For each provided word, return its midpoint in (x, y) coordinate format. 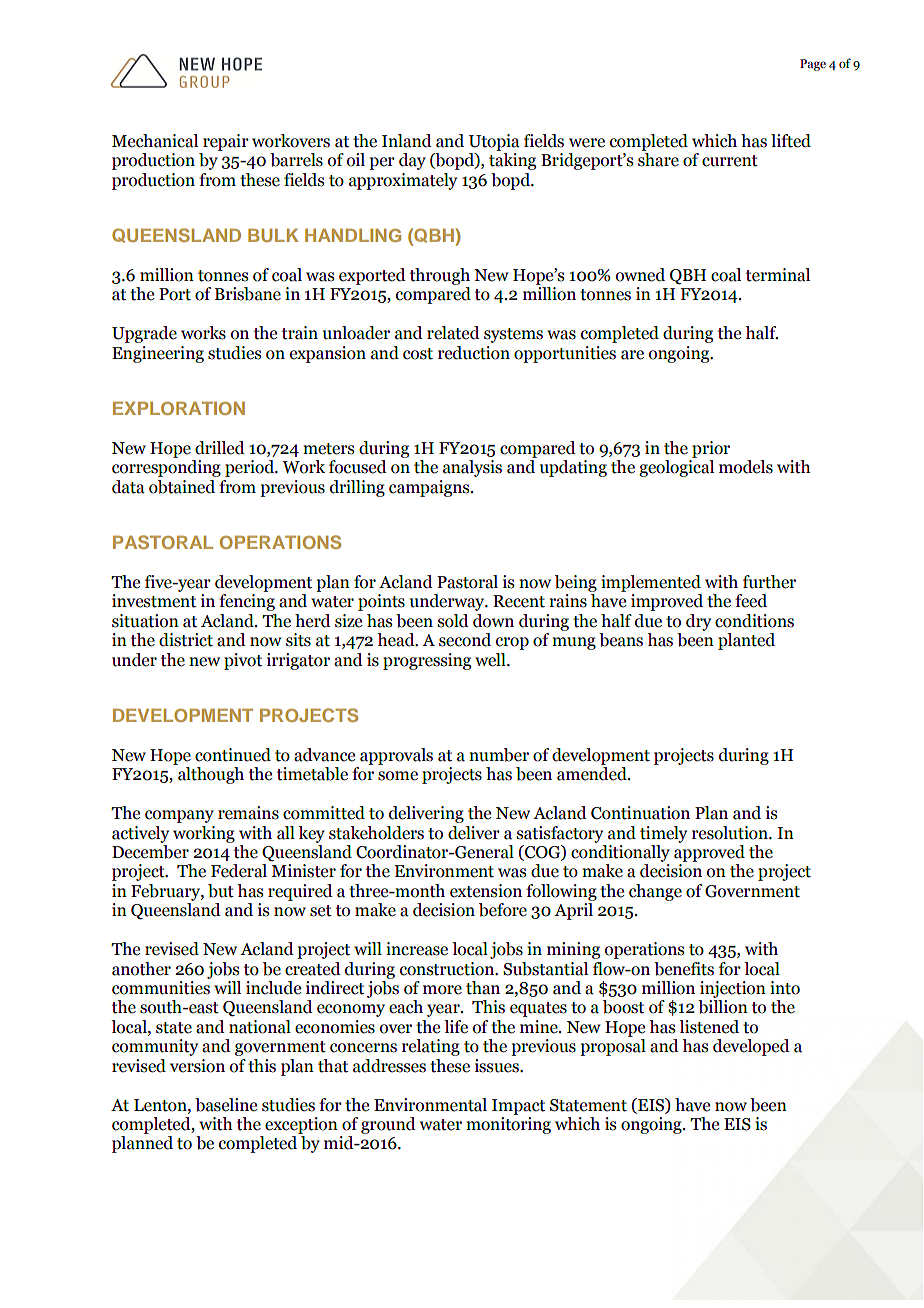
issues (498, 1066)
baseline (226, 1105)
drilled (220, 448)
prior (711, 449)
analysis (472, 468)
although (211, 775)
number (499, 755)
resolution (731, 833)
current (730, 161)
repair (226, 142)
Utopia (494, 142)
